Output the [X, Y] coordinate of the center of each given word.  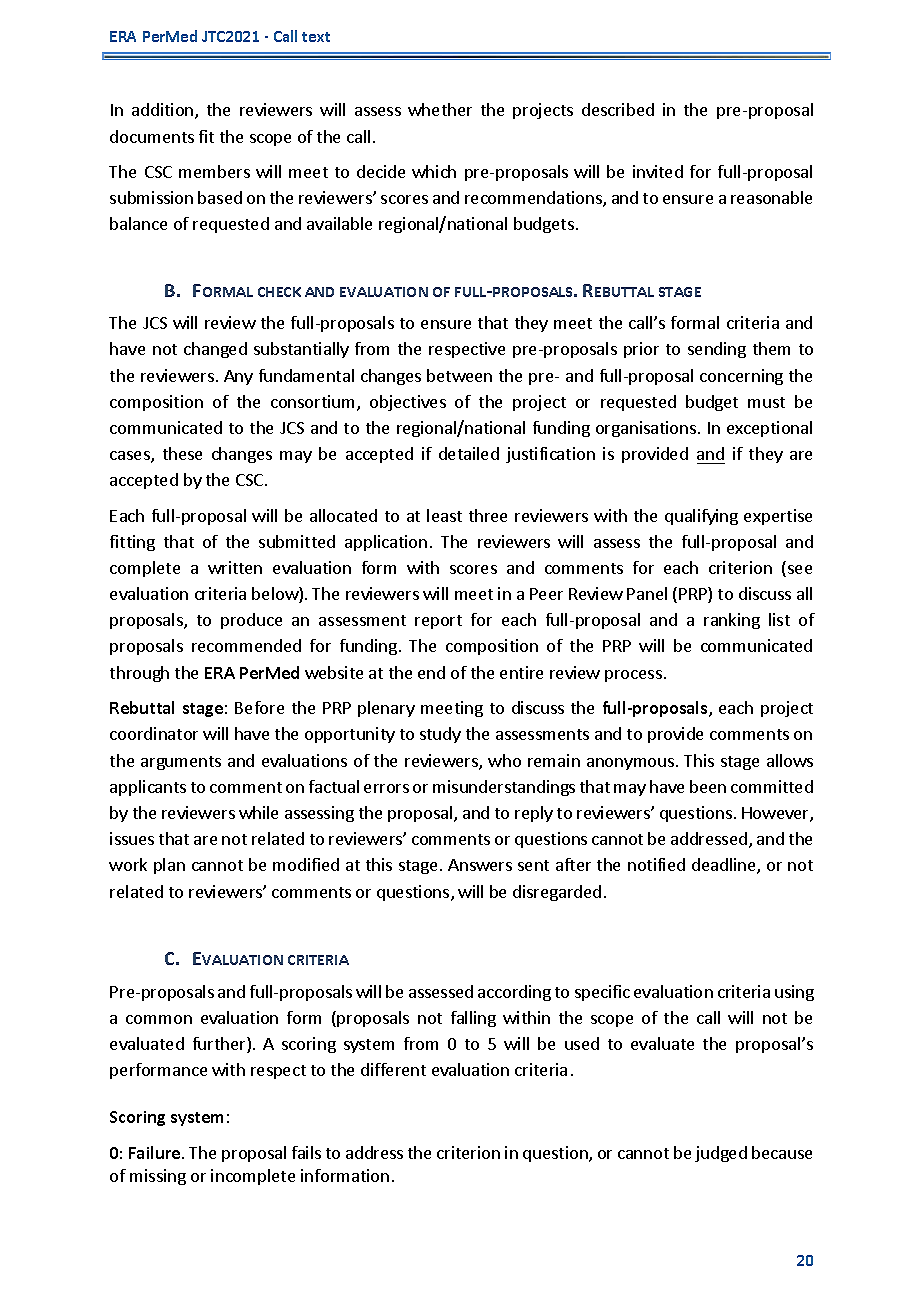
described [618, 109]
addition [164, 111]
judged [721, 1154]
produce [251, 621]
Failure [156, 1152]
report [438, 622]
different [393, 1069]
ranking [732, 621]
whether [440, 109]
